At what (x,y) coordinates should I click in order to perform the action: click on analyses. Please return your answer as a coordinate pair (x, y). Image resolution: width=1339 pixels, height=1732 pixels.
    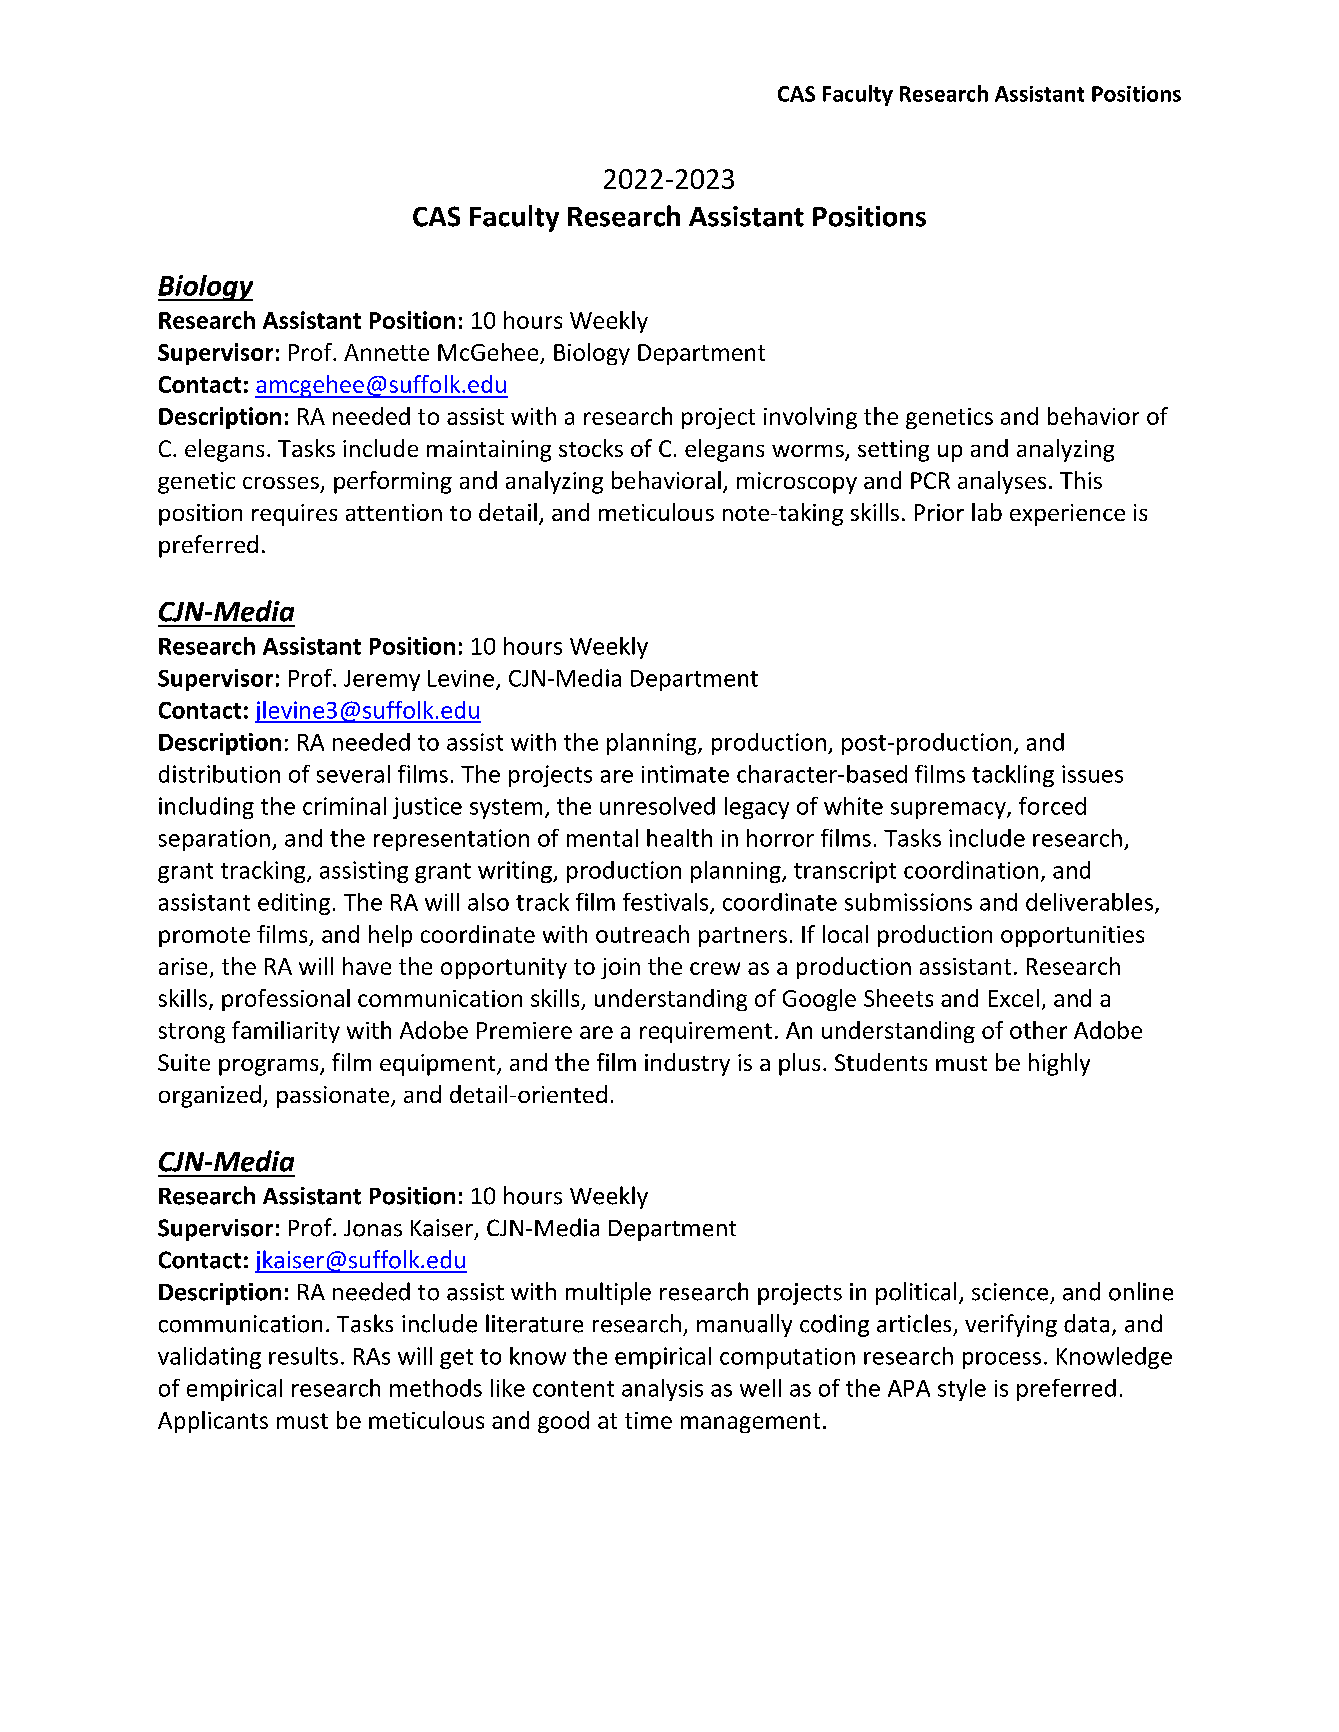
    Looking at the image, I should click on (1002, 482).
